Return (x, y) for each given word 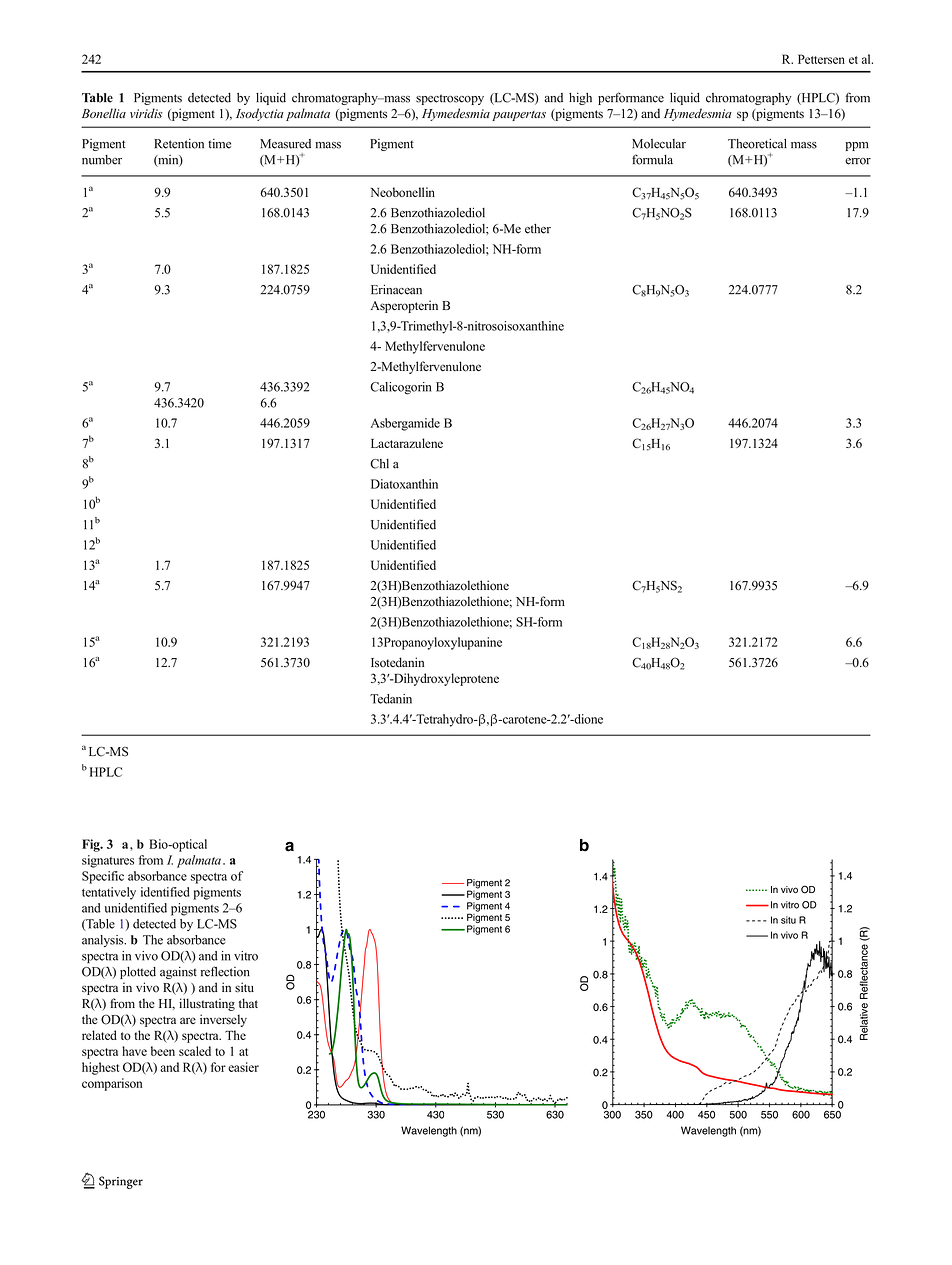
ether (538, 229)
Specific (103, 877)
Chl (379, 464)
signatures (108, 861)
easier (243, 1067)
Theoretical (757, 144)
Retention (179, 144)
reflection (225, 971)
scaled (195, 1051)
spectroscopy (450, 99)
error (858, 161)
